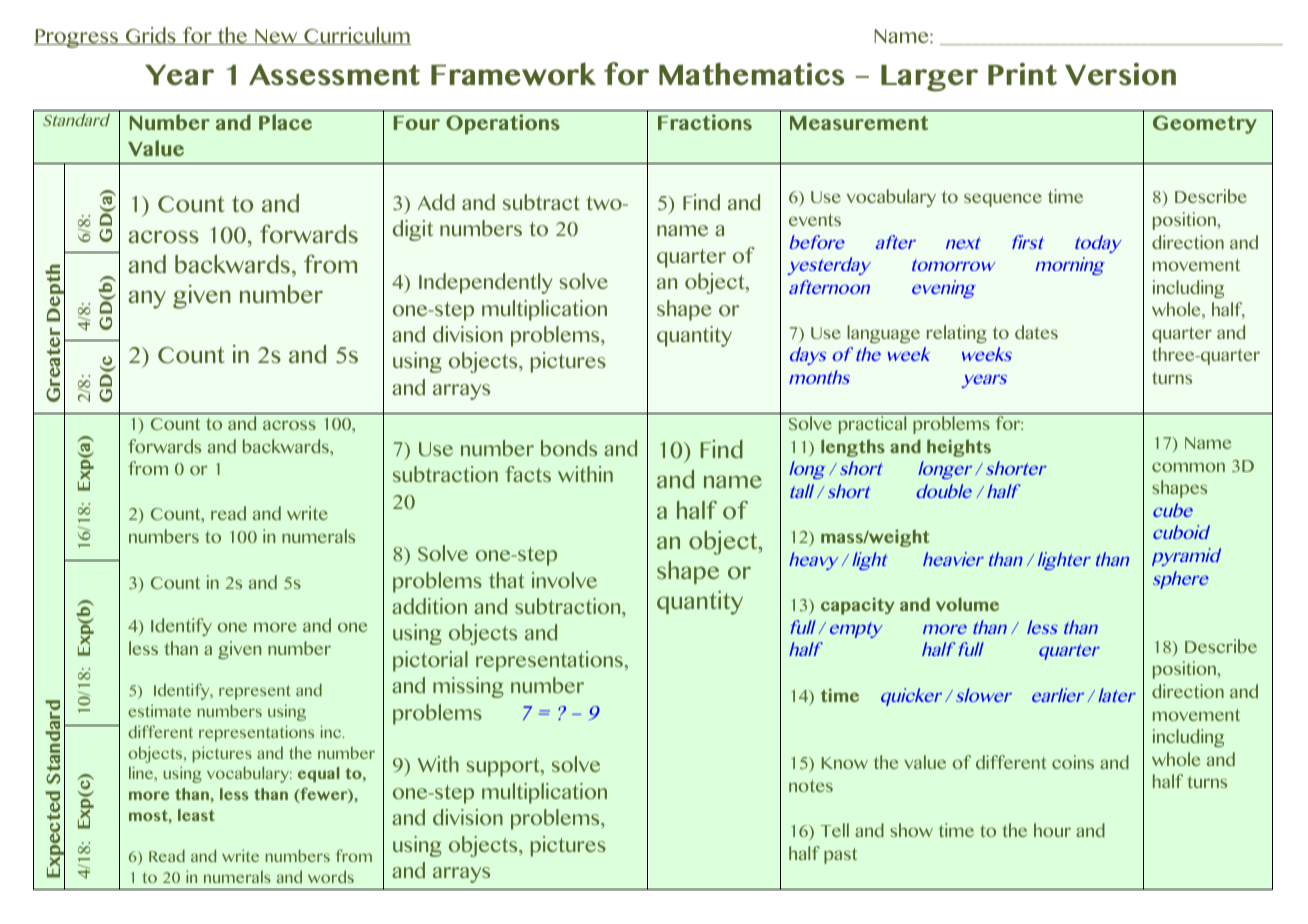  Describe the element at coordinates (147, 299) in the screenshot. I see `any` at that location.
